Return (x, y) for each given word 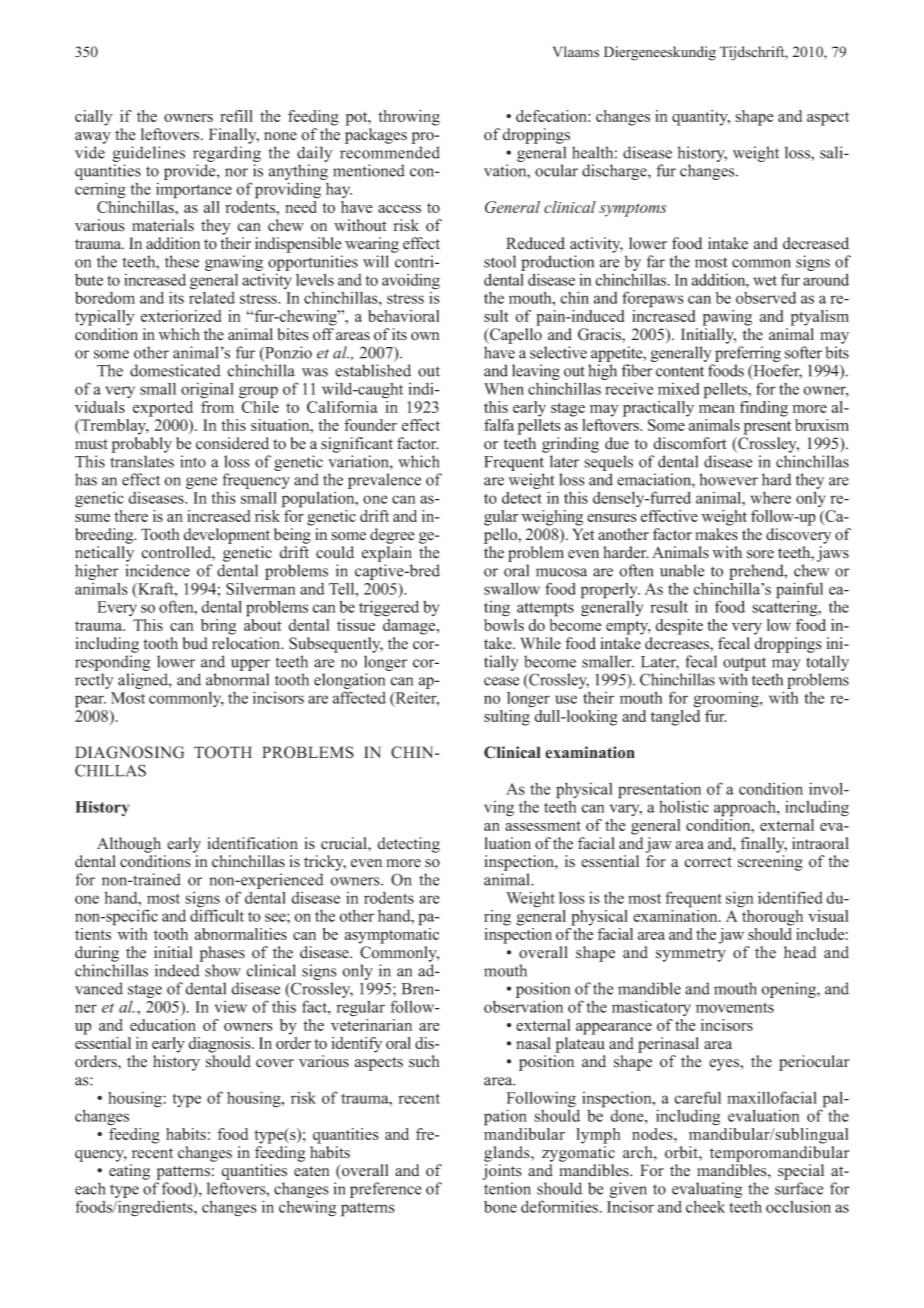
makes (716, 534)
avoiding (411, 282)
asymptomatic (392, 936)
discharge (615, 172)
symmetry (691, 955)
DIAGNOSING (129, 752)
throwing (409, 118)
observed (766, 298)
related (212, 296)
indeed (177, 970)
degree (392, 536)
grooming (727, 700)
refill (236, 116)
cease (501, 681)
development (226, 536)
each (90, 1188)
